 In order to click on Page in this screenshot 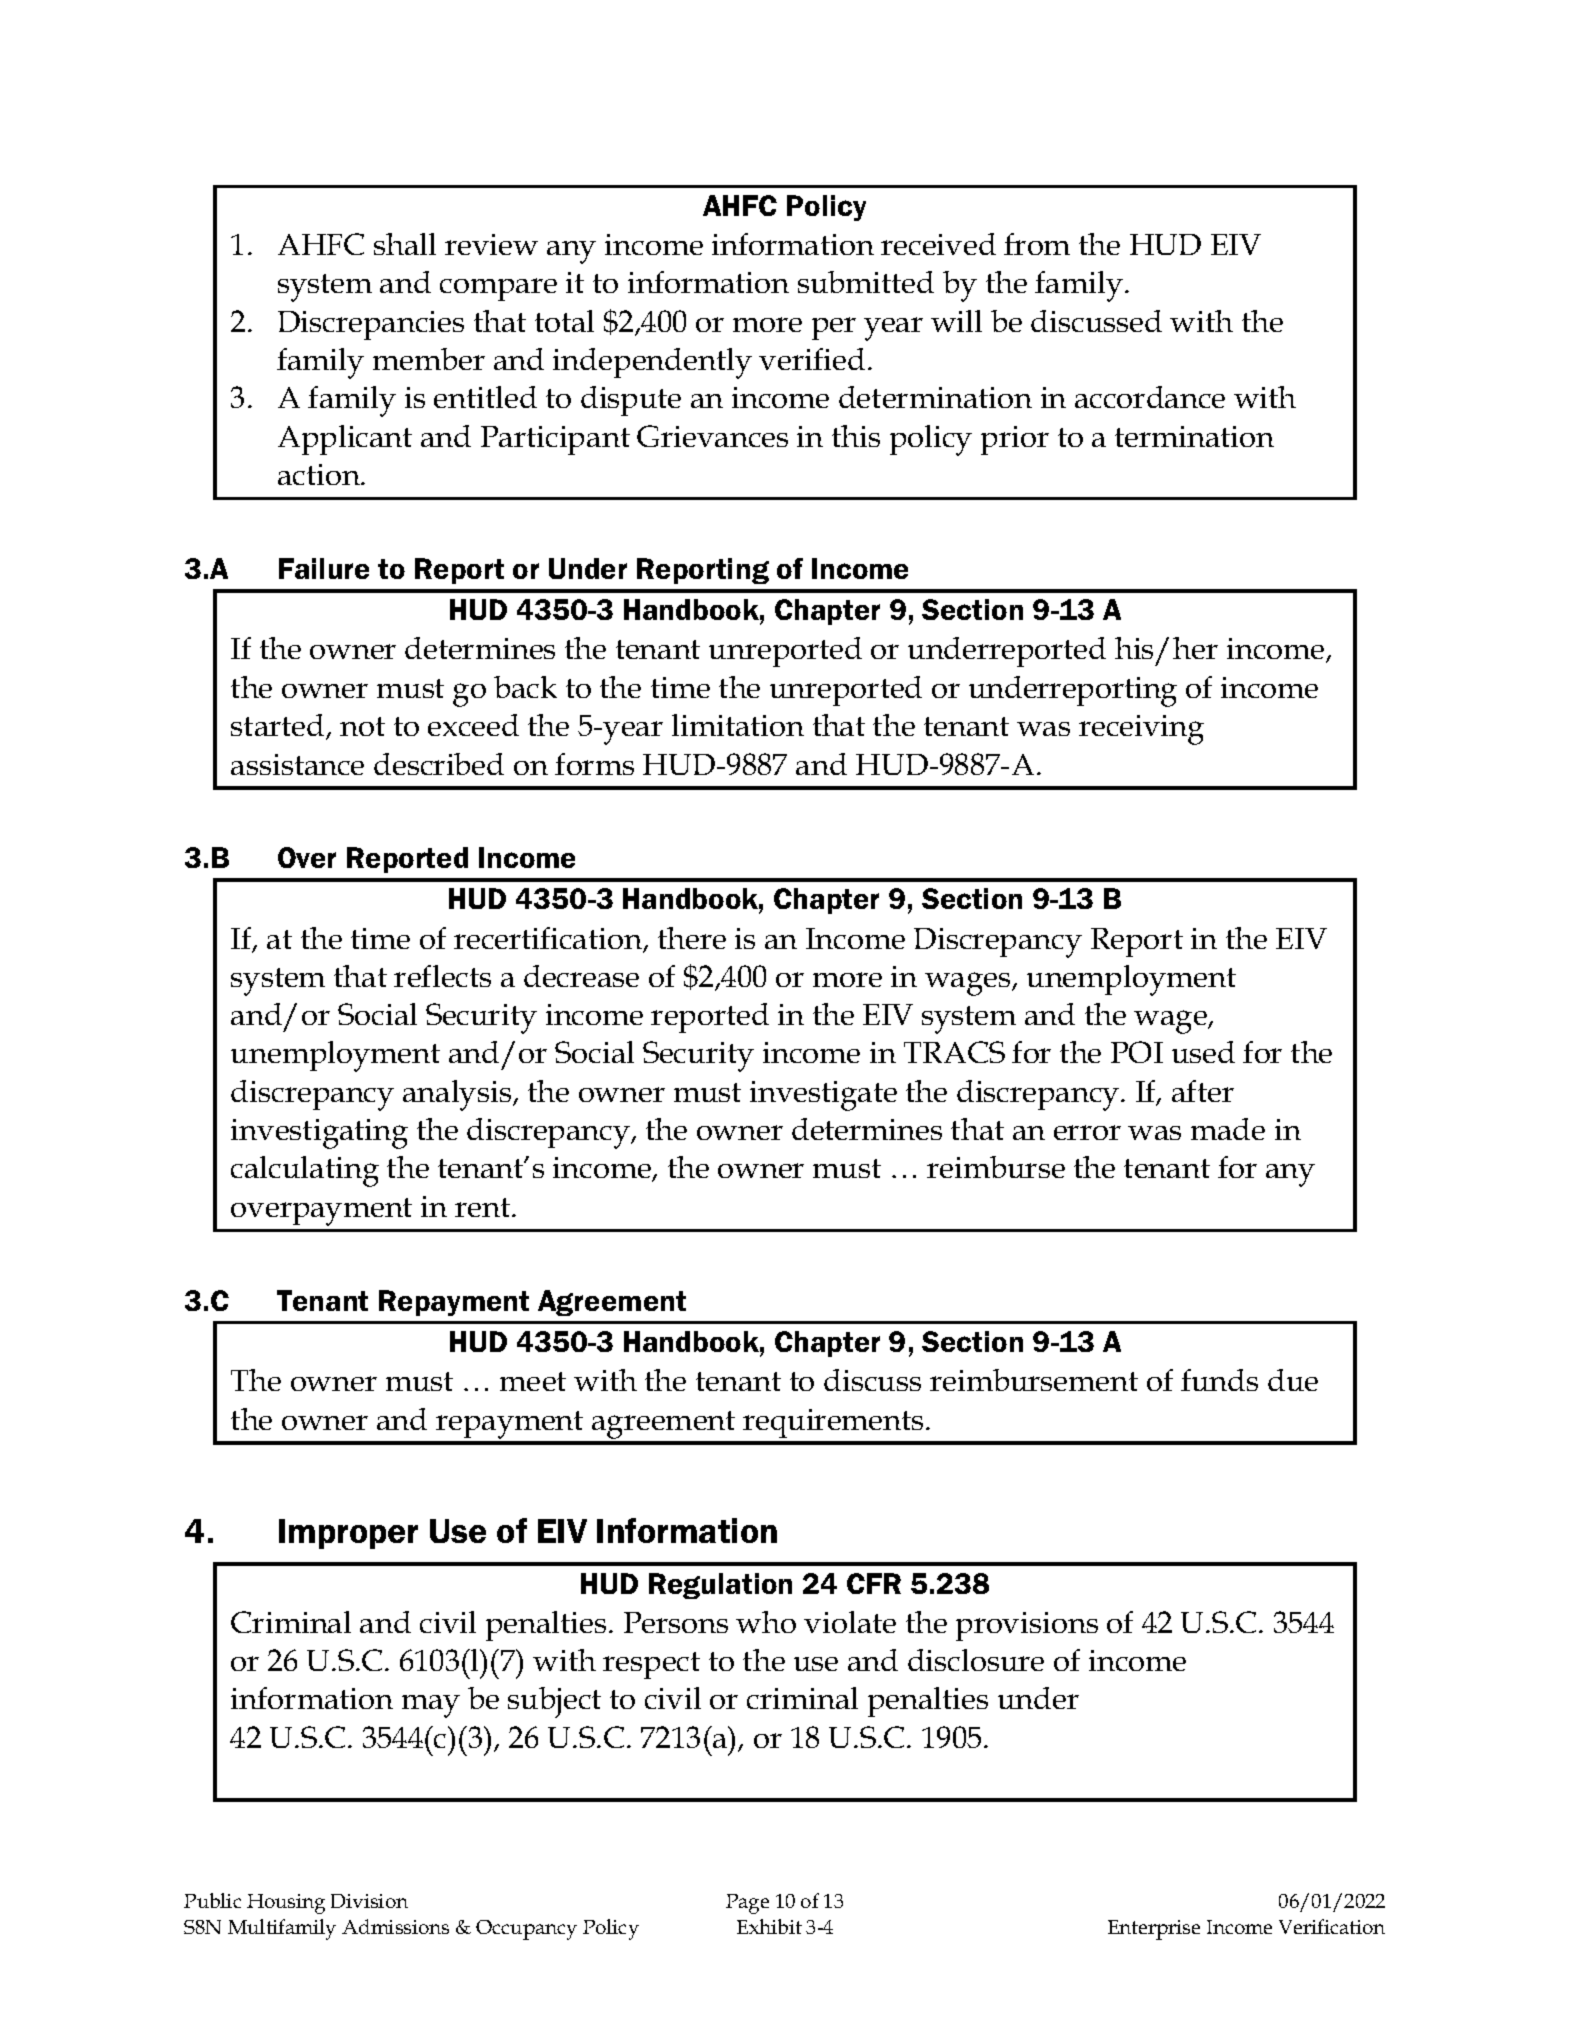, I will do `click(747, 1904)`.
